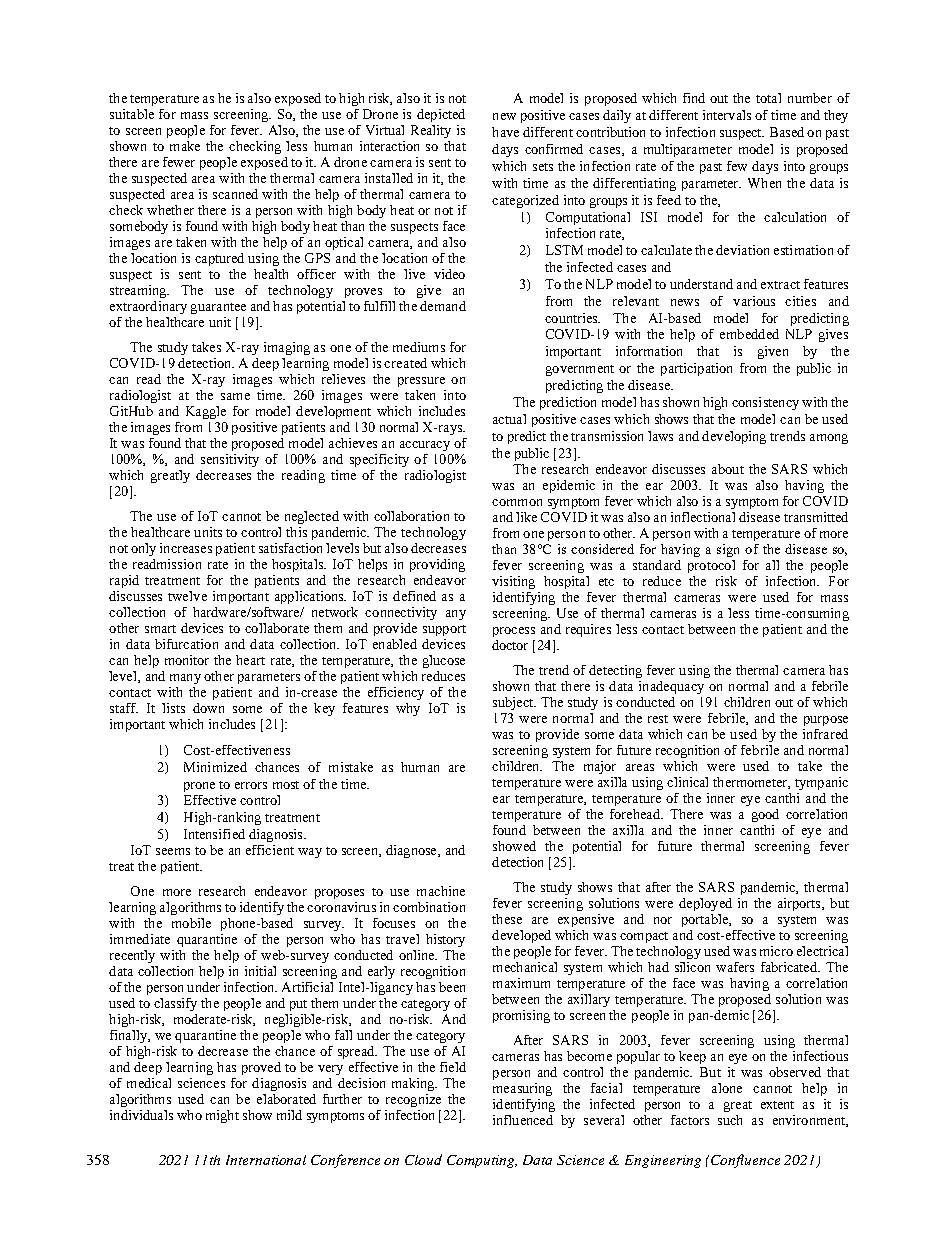 The image size is (952, 1233). Describe the element at coordinates (728, 469) in the image. I see `about` at that location.
